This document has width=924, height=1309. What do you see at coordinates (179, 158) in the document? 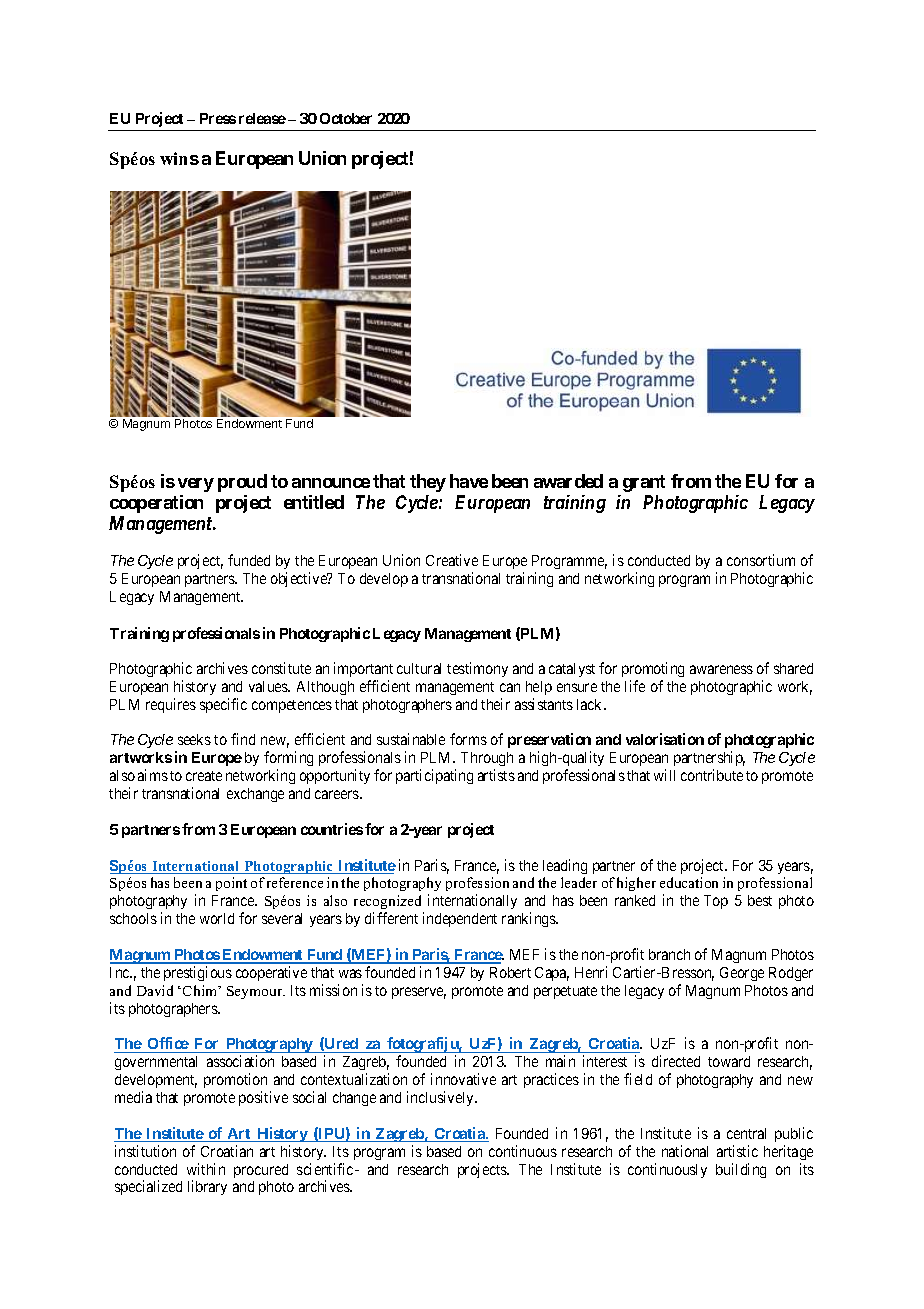
I see `wins` at bounding box center [179, 158].
